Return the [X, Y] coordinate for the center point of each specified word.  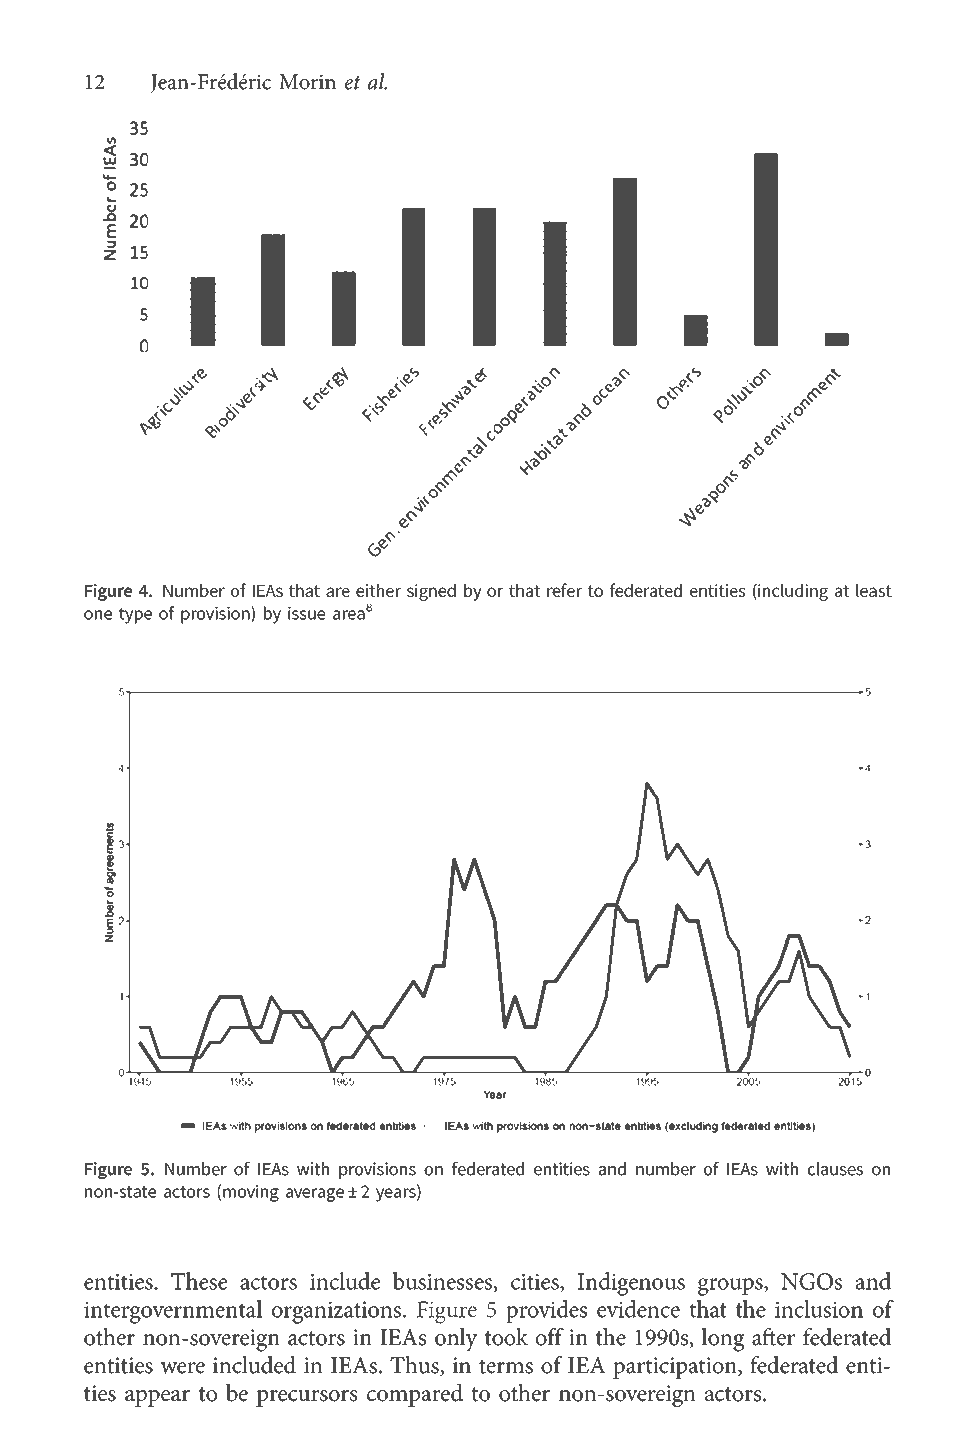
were [182, 1368]
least [874, 590]
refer [564, 590]
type [135, 616]
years [397, 1195]
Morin [307, 82]
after [773, 1337]
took [506, 1337]
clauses [835, 1169]
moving [251, 1193]
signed [431, 592]
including [792, 592]
